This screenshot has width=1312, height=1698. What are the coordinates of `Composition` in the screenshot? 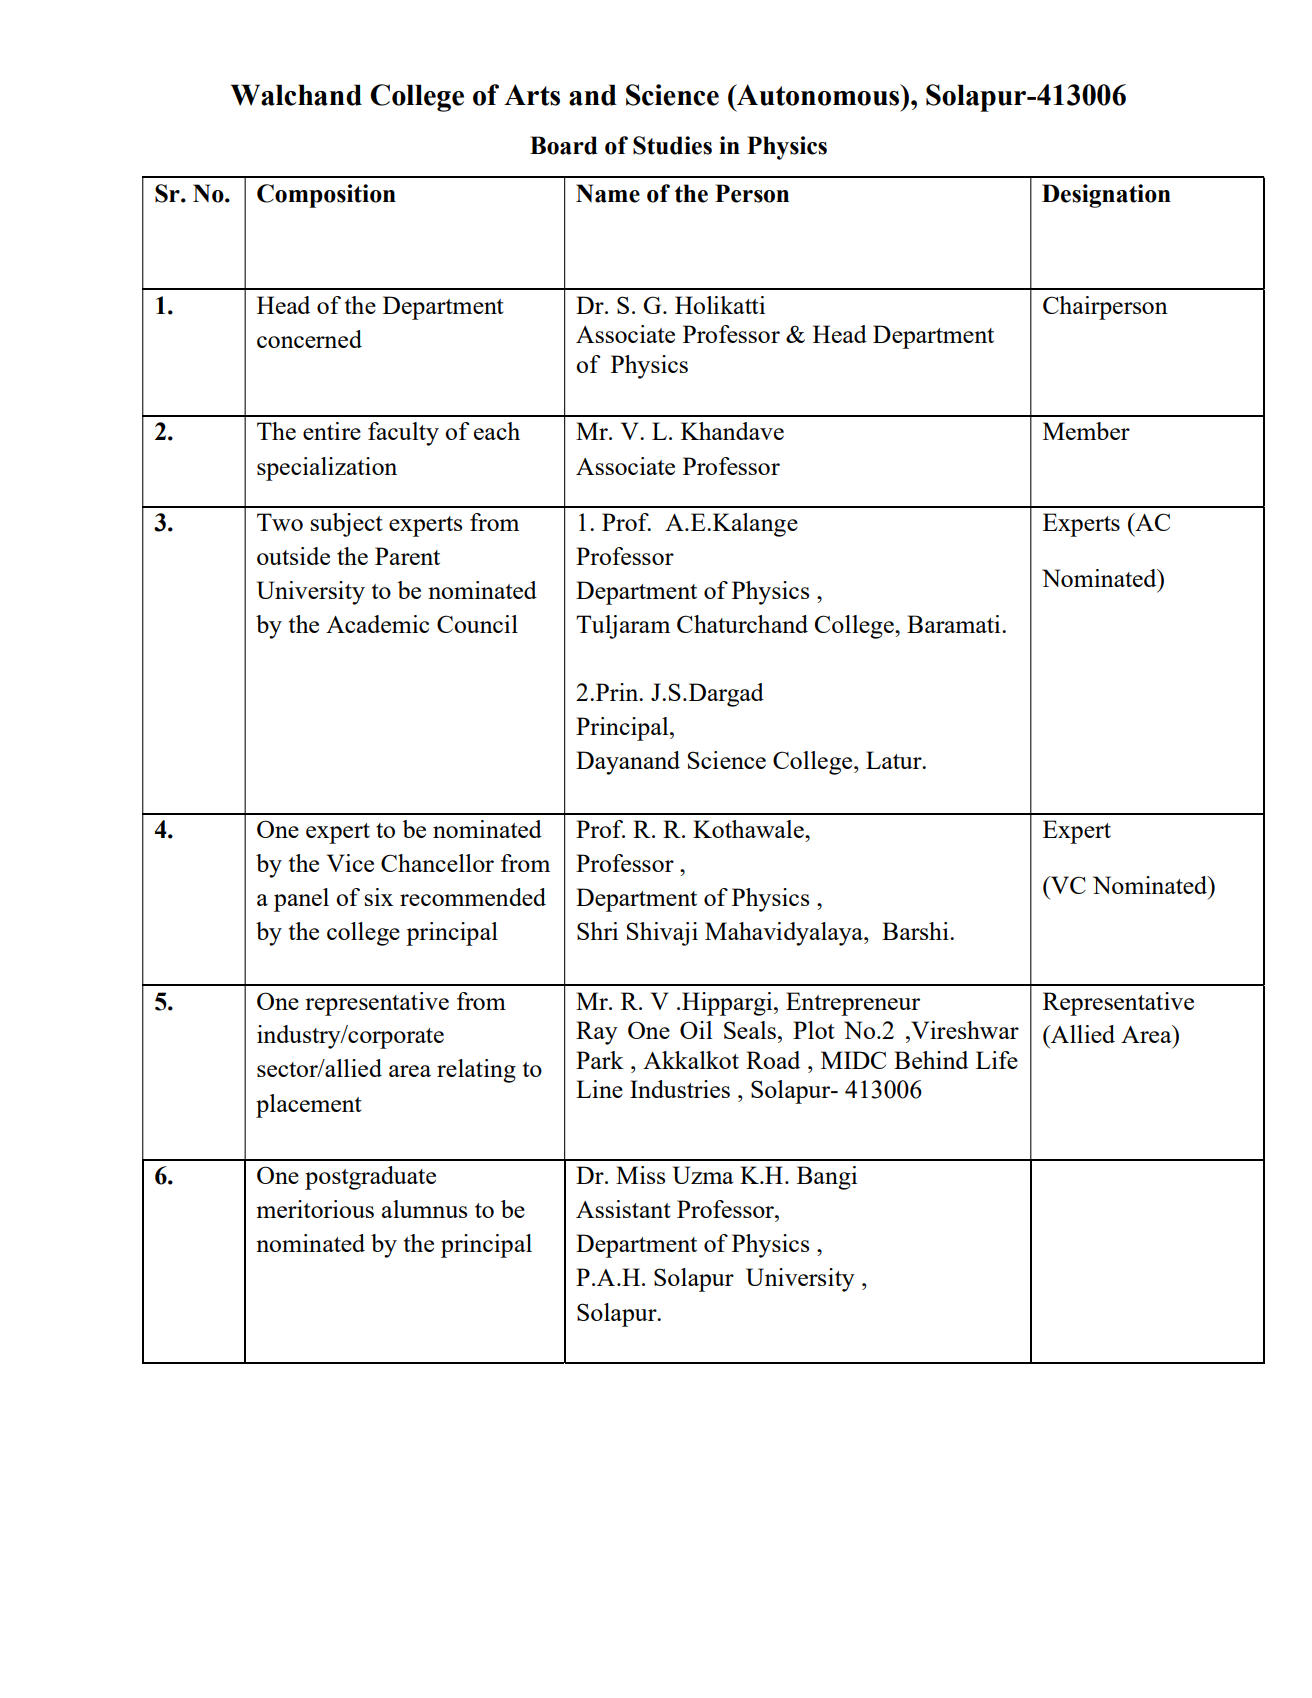 It's located at (326, 196).
